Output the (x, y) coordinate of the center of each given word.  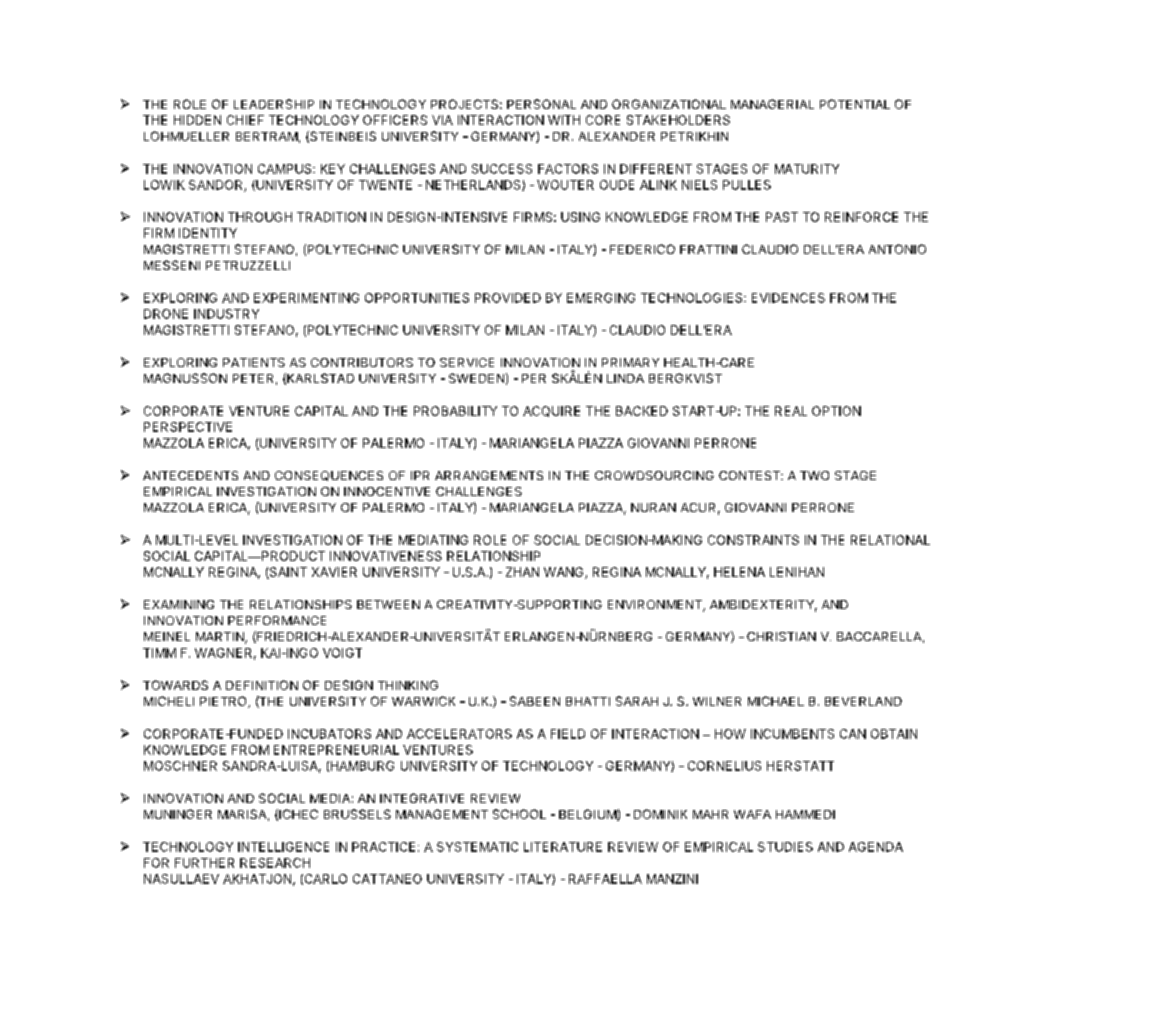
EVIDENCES (788, 298)
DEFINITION (262, 685)
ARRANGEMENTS (489, 475)
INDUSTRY (226, 314)
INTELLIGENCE (283, 847)
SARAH (637, 701)
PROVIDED (508, 298)
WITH (564, 120)
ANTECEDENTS (190, 475)
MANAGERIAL (772, 104)
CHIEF (245, 120)
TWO (814, 475)
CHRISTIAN (781, 636)
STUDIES (785, 847)
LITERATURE (563, 847)
